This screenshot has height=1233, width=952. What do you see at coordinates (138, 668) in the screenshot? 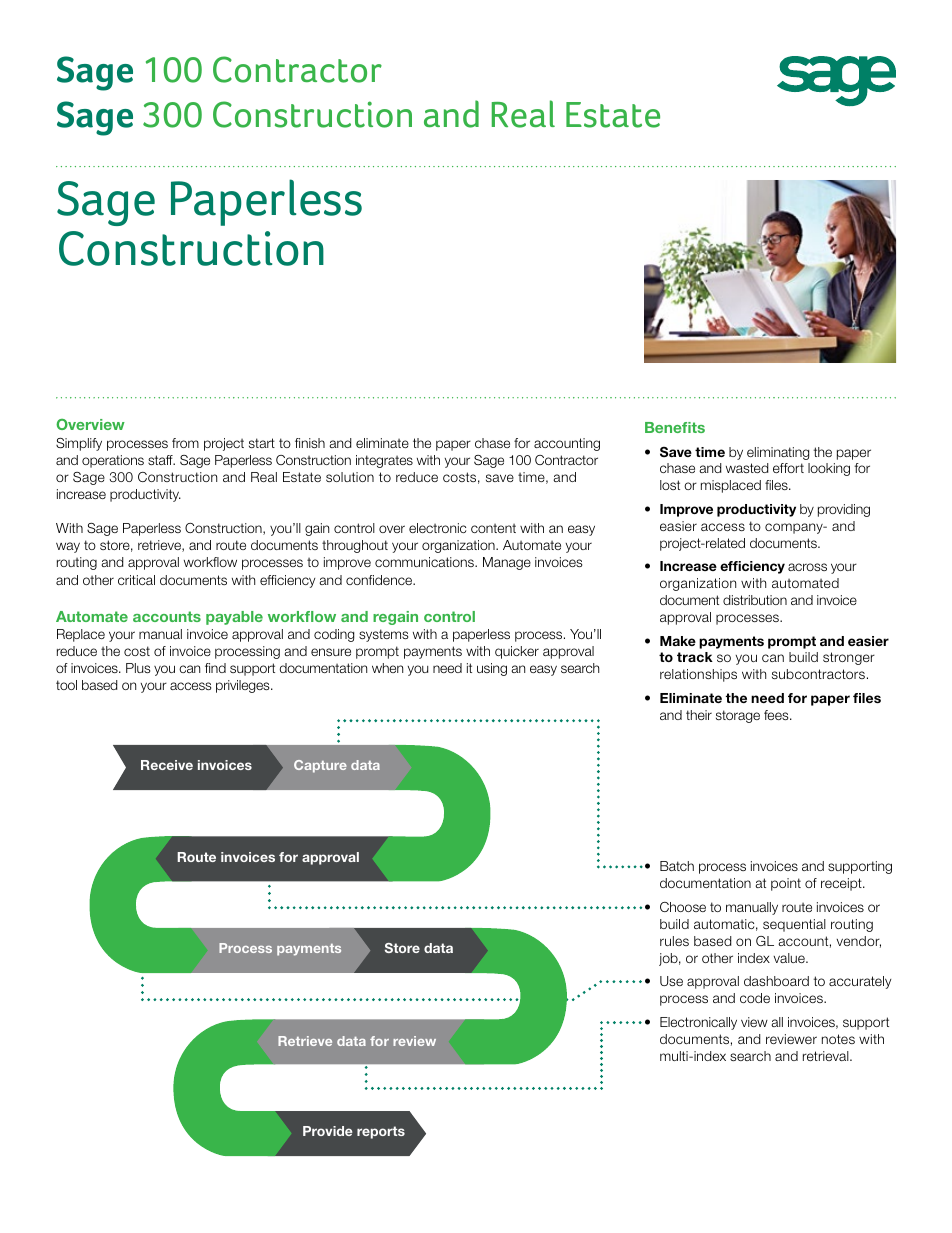
I see `Plus` at bounding box center [138, 668].
